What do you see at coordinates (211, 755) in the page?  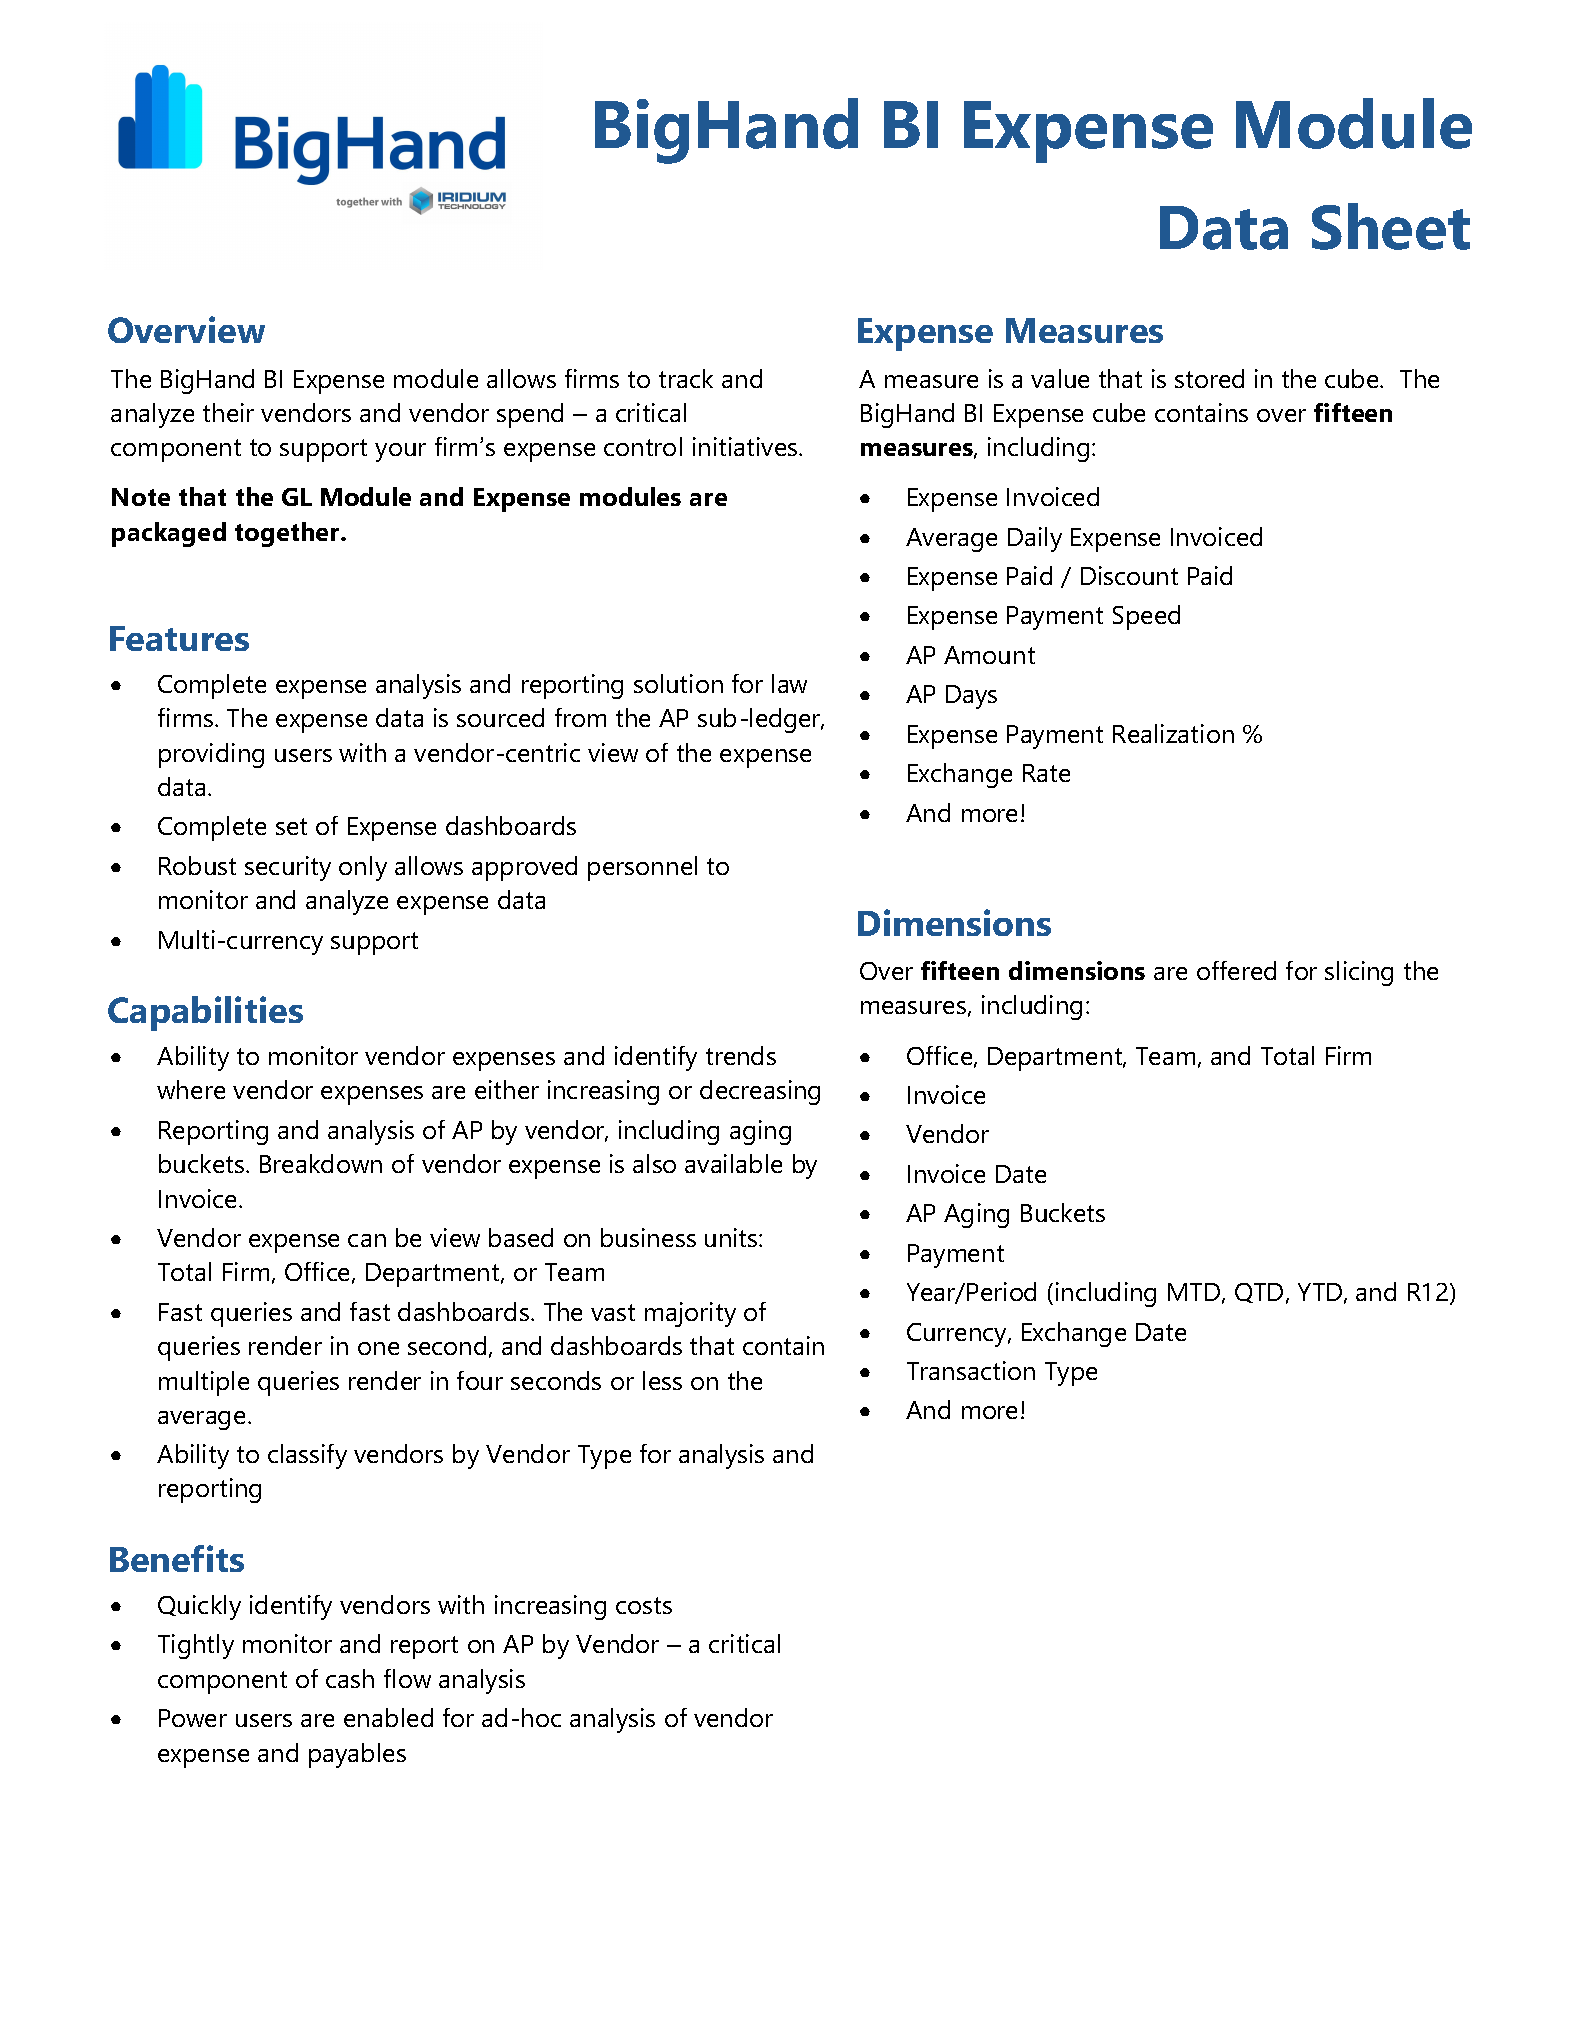 I see `providing` at bounding box center [211, 755].
